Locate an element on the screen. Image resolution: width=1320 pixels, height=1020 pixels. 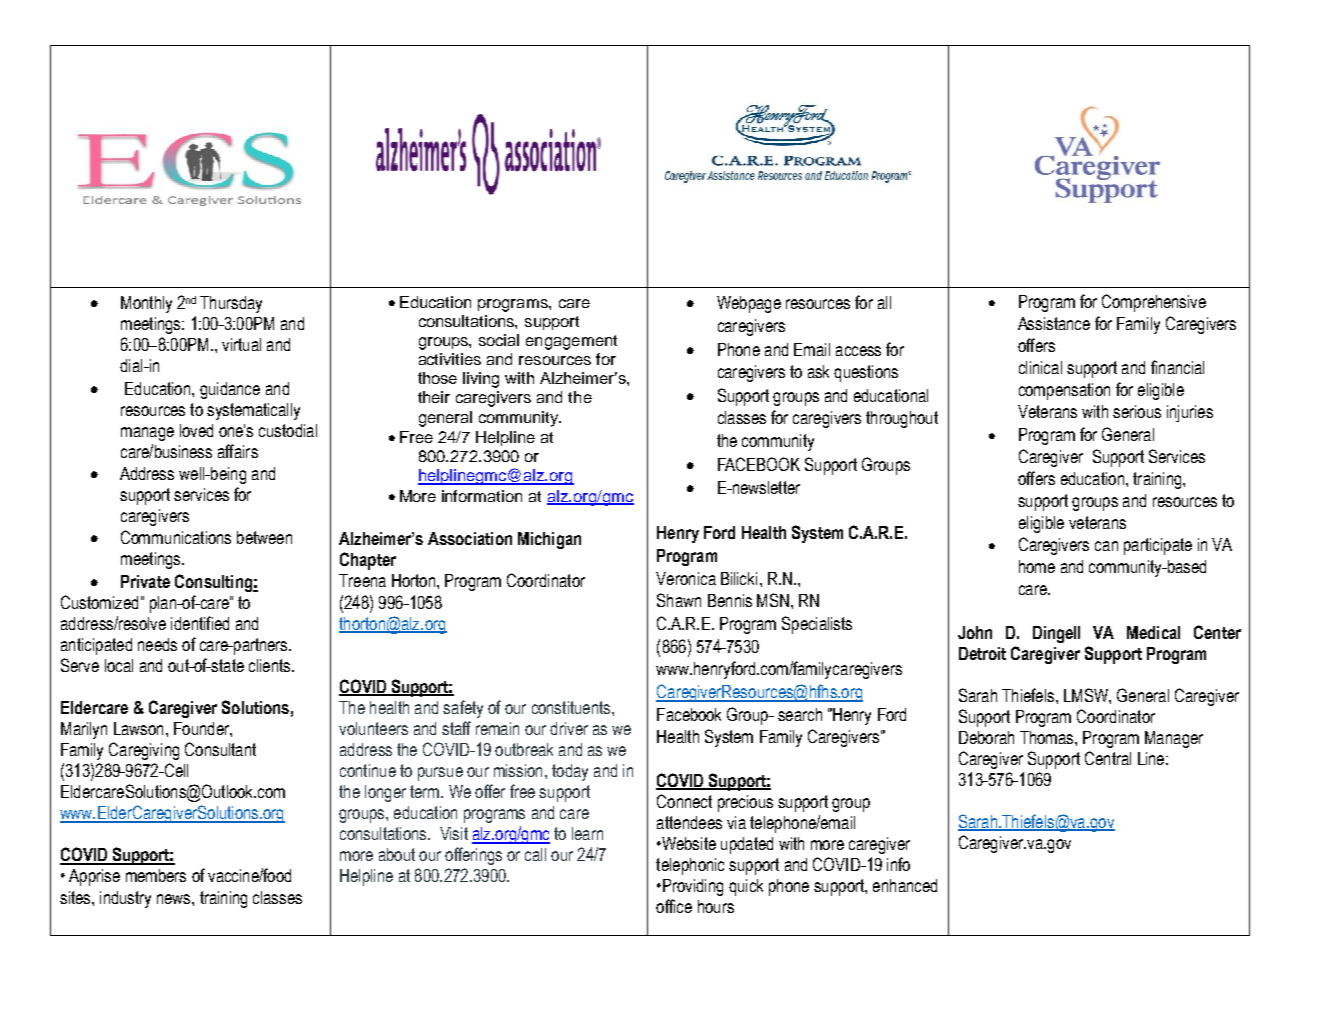
driver is located at coordinates (569, 728).
